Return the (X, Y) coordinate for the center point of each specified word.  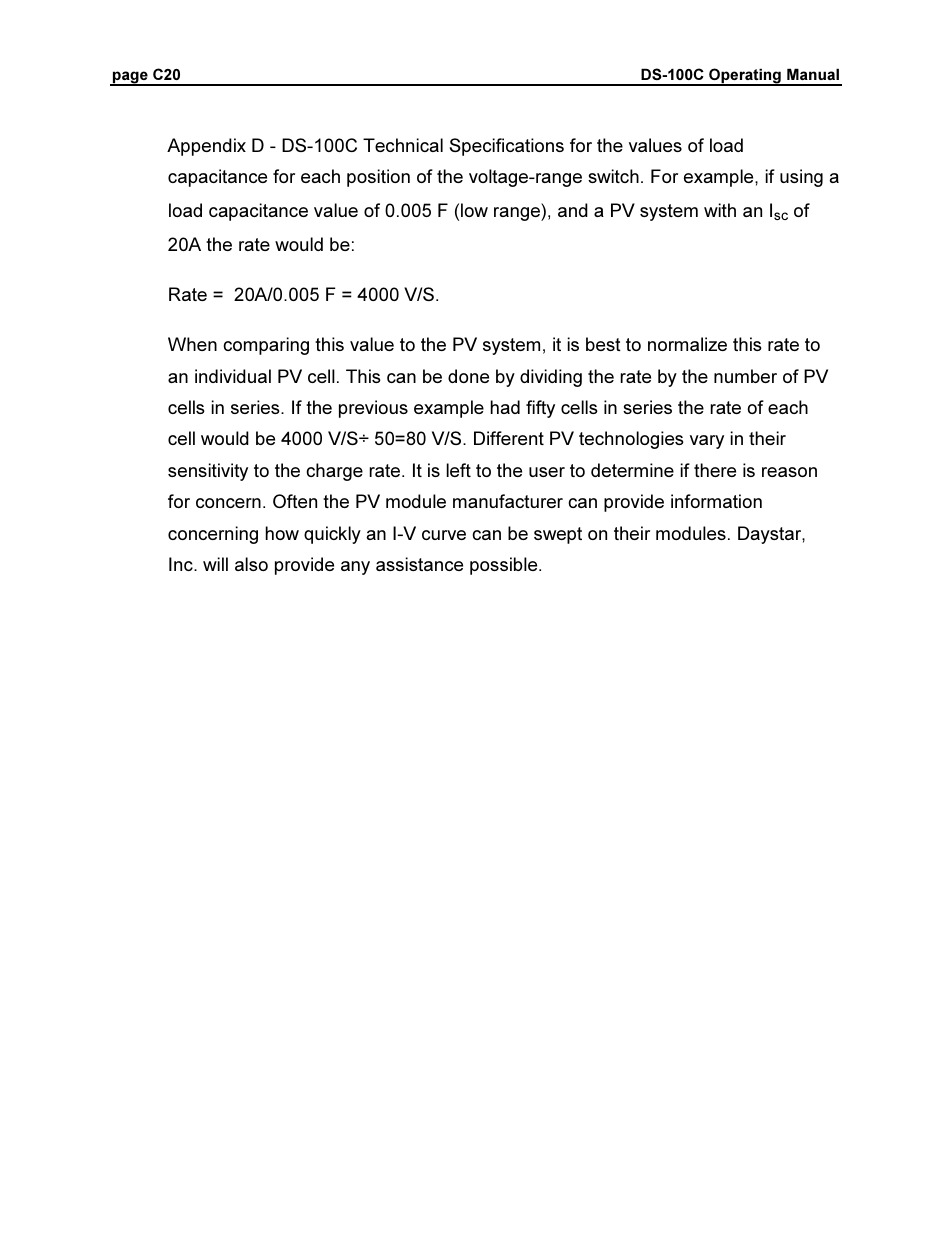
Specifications (507, 147)
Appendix (206, 147)
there (715, 470)
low (474, 210)
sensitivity (208, 472)
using (801, 178)
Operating (745, 77)
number (745, 376)
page (130, 78)
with (720, 210)
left (459, 470)
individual (233, 376)
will (215, 564)
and (573, 210)
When (192, 344)
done (468, 376)
